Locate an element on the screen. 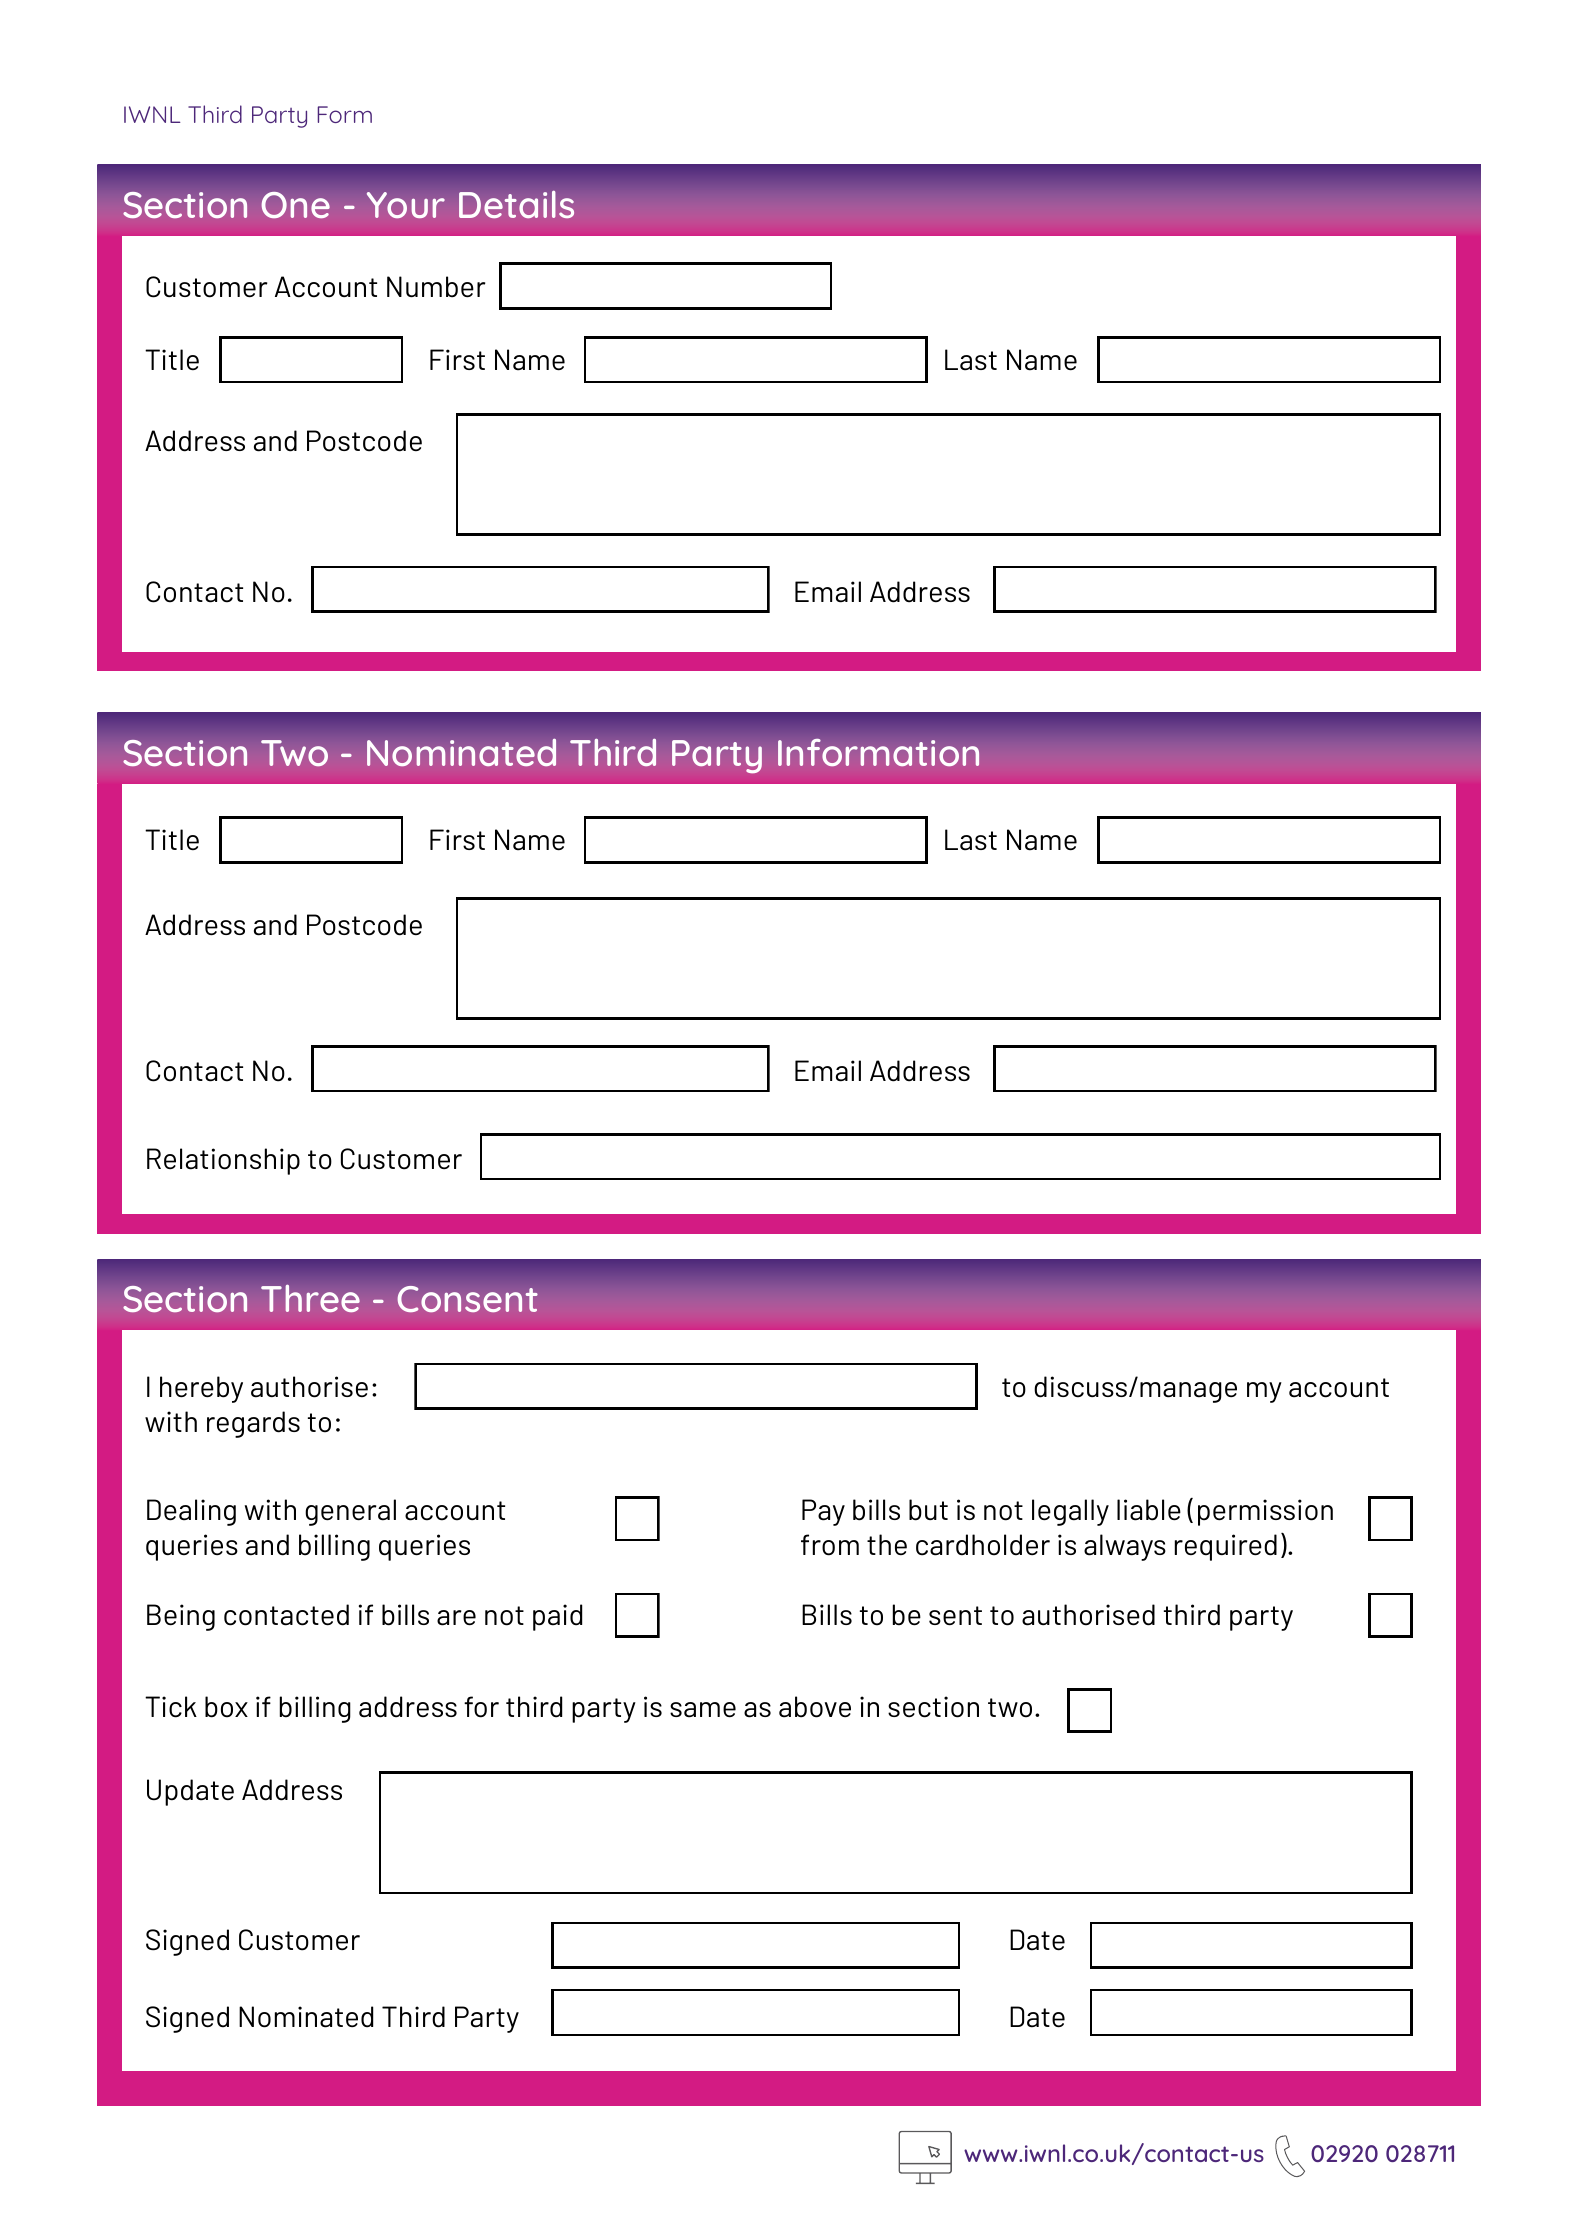 The width and height of the screenshot is (1574, 2226). same is located at coordinates (703, 1710).
